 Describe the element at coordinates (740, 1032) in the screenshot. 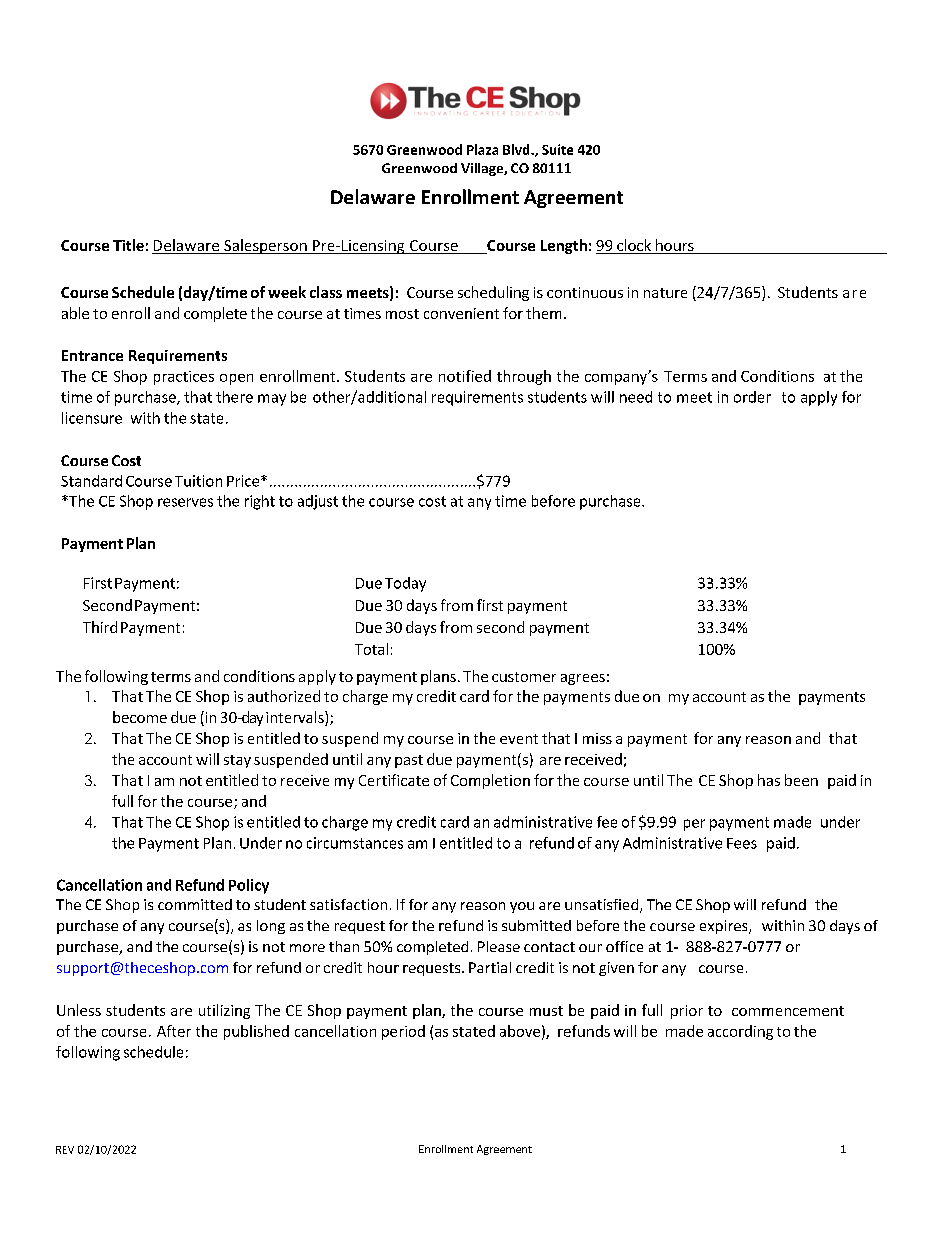

I see `according` at that location.
